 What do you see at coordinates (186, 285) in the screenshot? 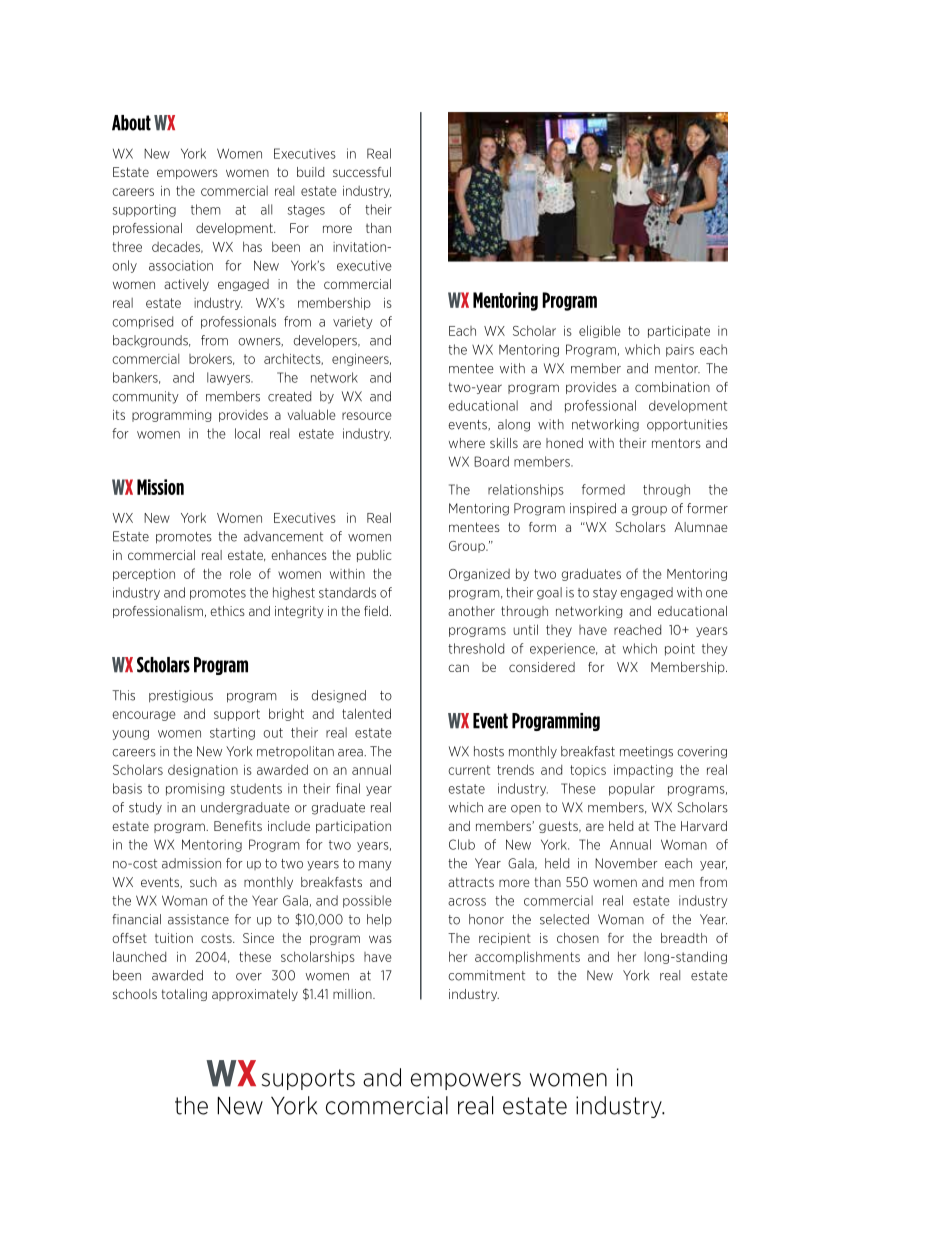
I see `actively` at bounding box center [186, 285].
